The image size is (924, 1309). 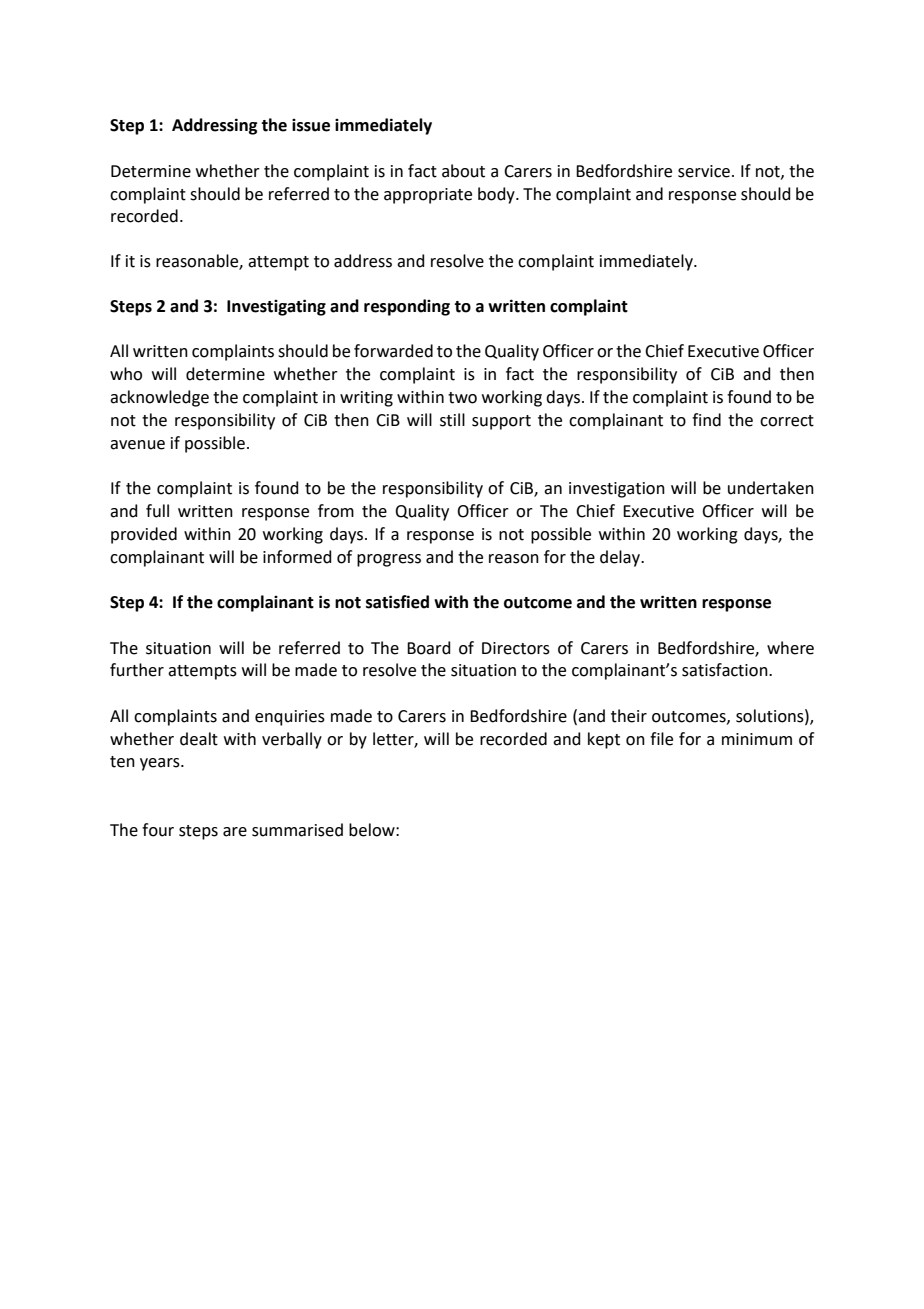 I want to click on delay, so click(x=621, y=558).
